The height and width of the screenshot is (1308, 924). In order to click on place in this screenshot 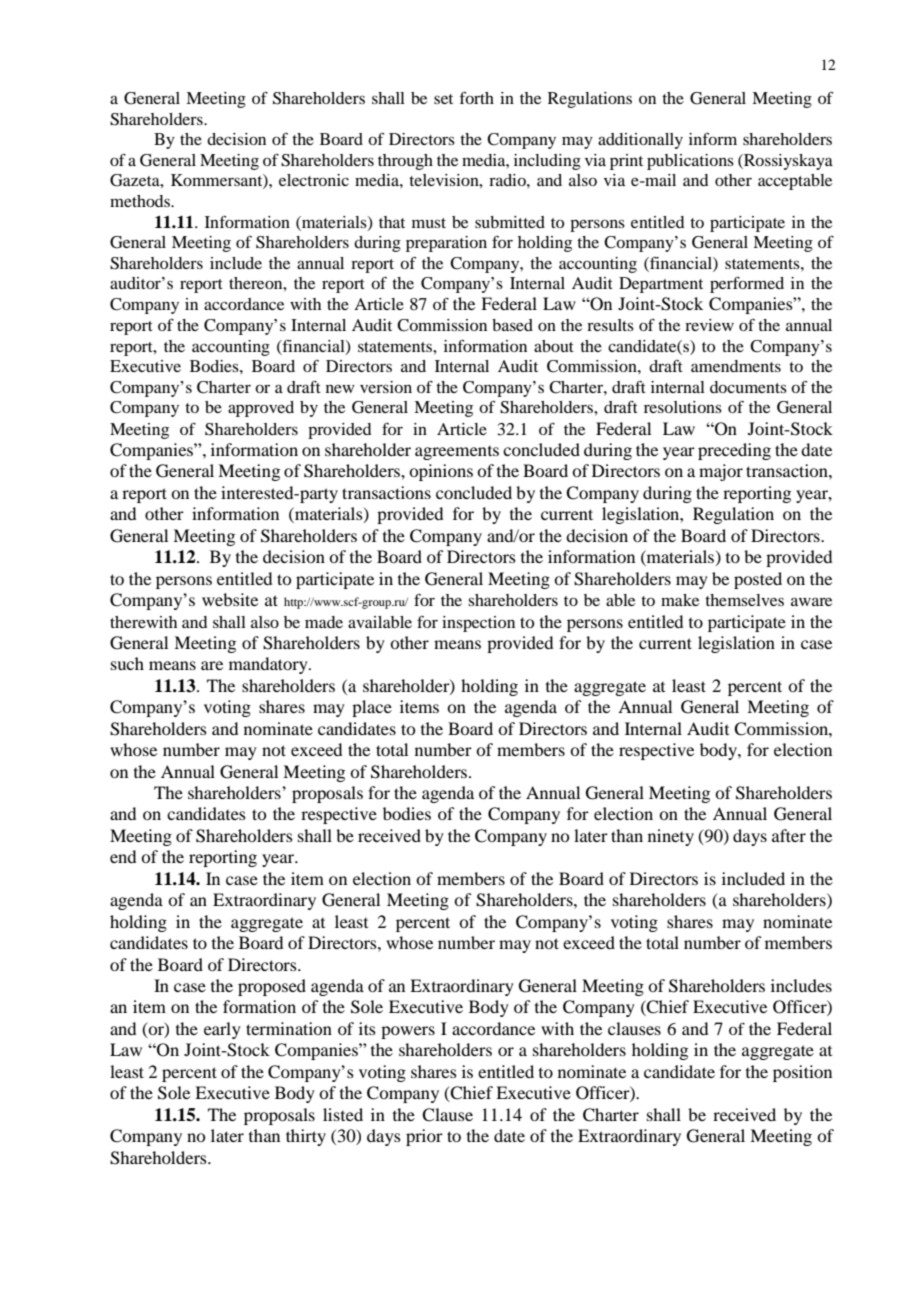, I will do `click(372, 708)`.
